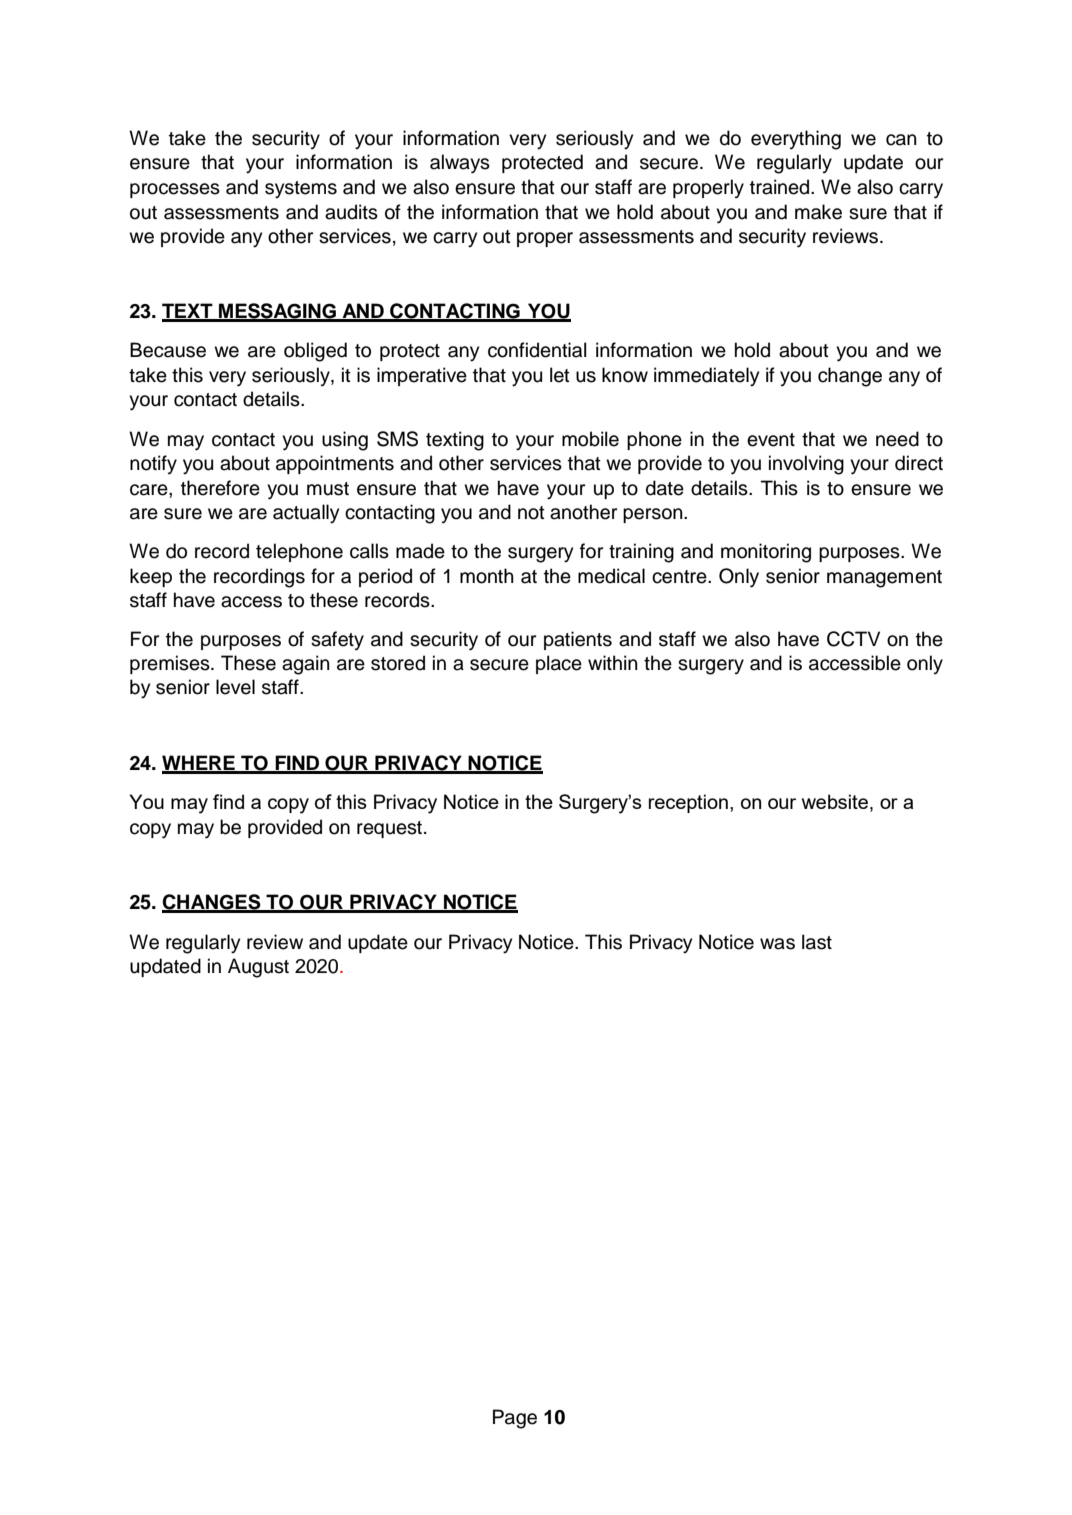  What do you see at coordinates (301, 190) in the screenshot?
I see `systems` at bounding box center [301, 190].
